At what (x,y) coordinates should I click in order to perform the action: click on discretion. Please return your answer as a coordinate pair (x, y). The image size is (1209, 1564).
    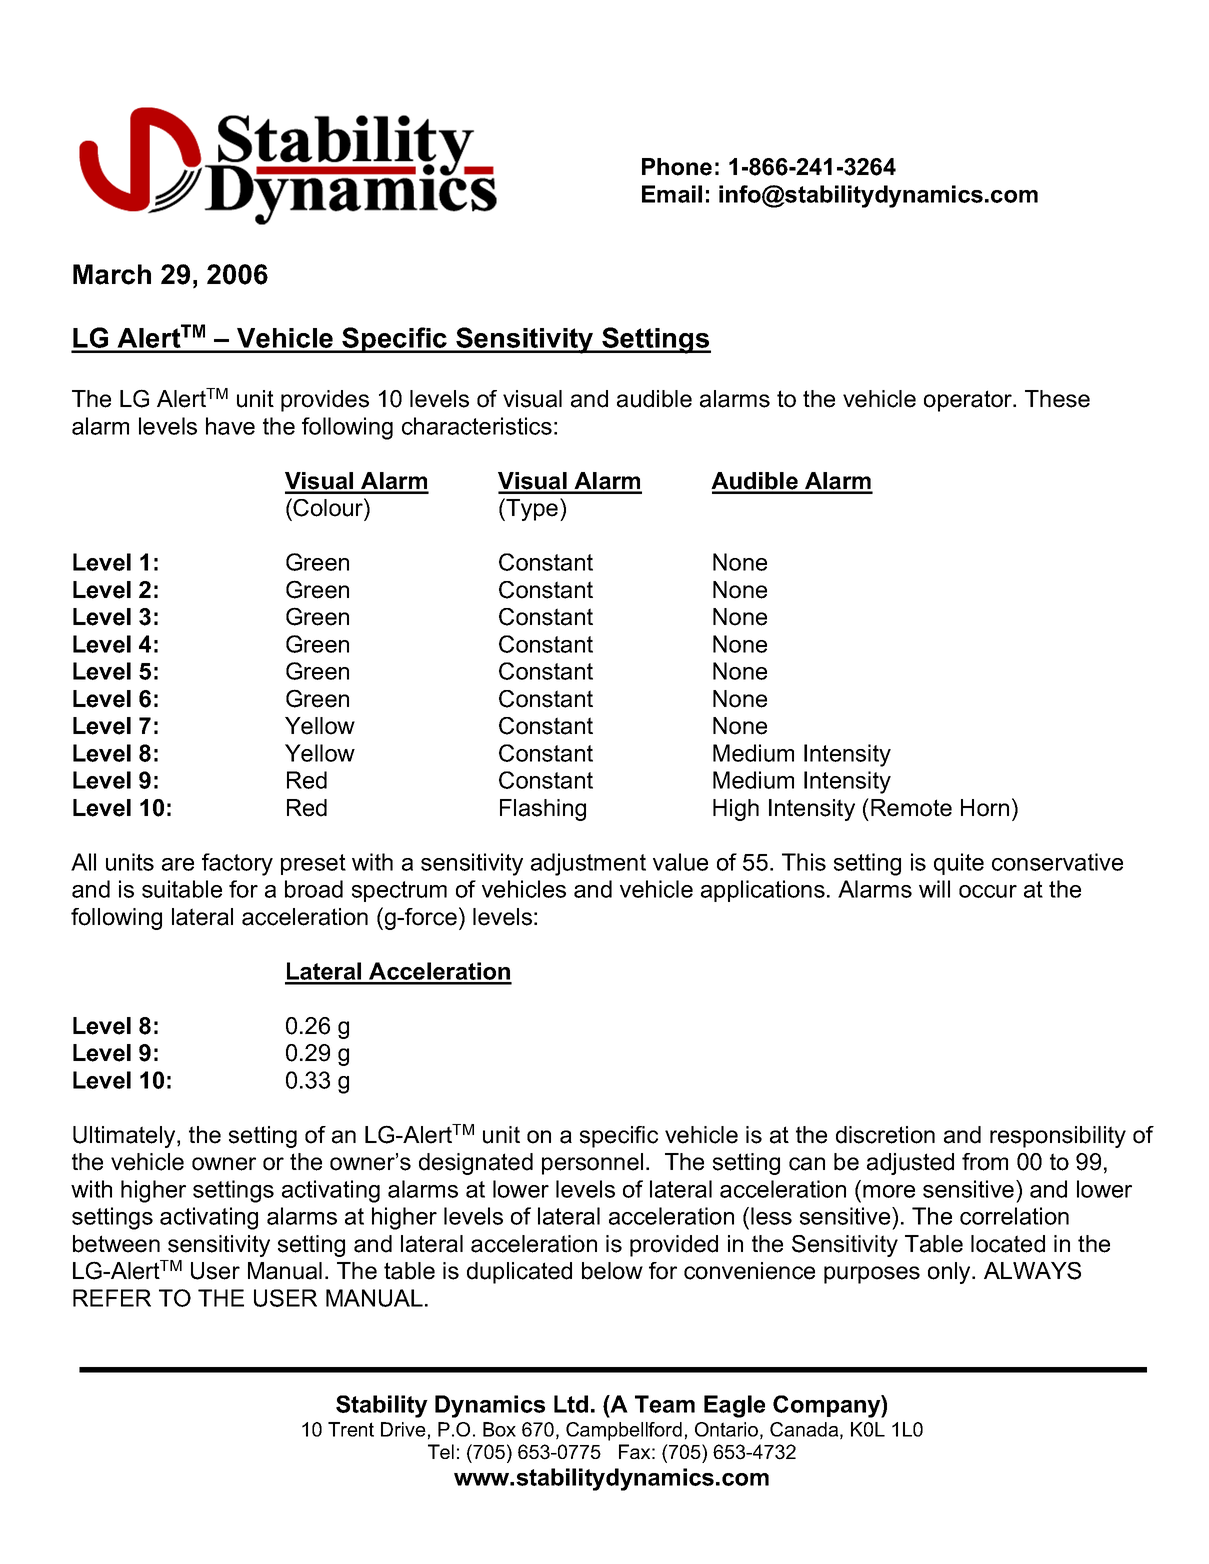
    Looking at the image, I should click on (885, 1135).
